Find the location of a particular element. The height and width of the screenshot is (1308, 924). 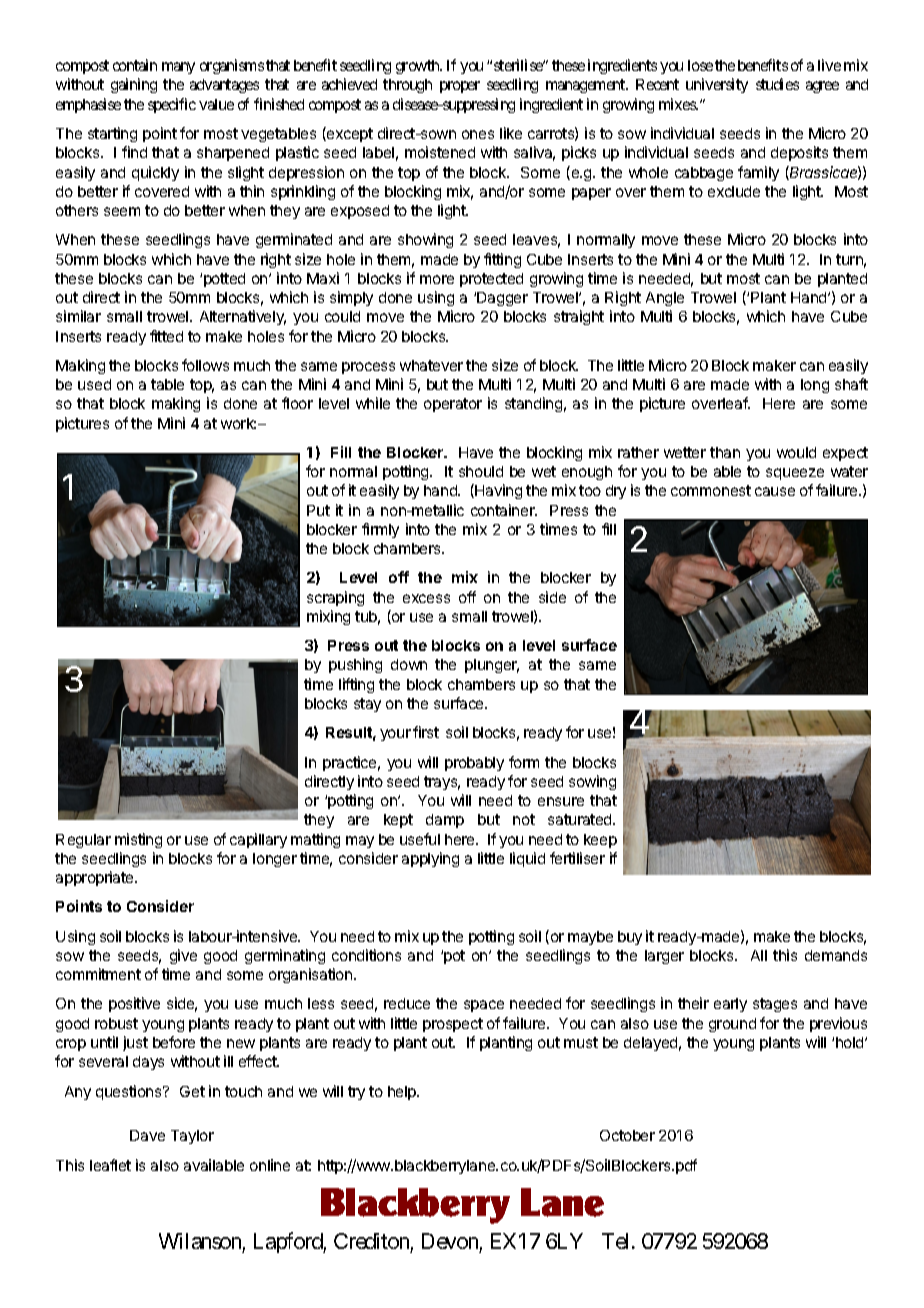

Tel is located at coordinates (617, 1241).
